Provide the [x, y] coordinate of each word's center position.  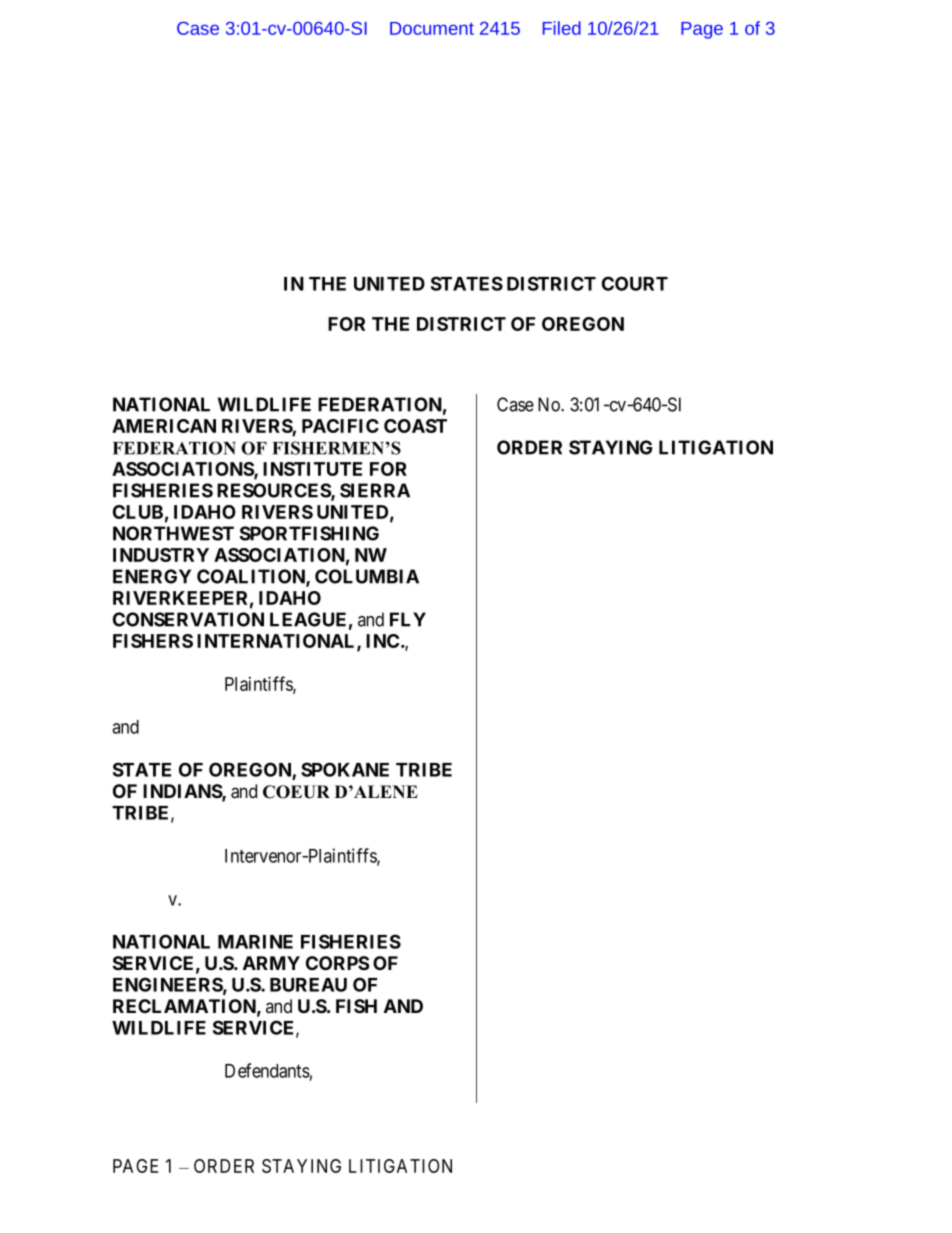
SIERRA [375, 490]
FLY [408, 619]
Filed [562, 28]
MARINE [255, 942]
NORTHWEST [173, 533]
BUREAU [308, 985]
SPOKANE [345, 769]
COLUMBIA [367, 576]
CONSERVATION [188, 619]
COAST [415, 426]
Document [432, 28]
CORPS [337, 963]
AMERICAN [164, 426]
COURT [635, 283]
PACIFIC [340, 426]
